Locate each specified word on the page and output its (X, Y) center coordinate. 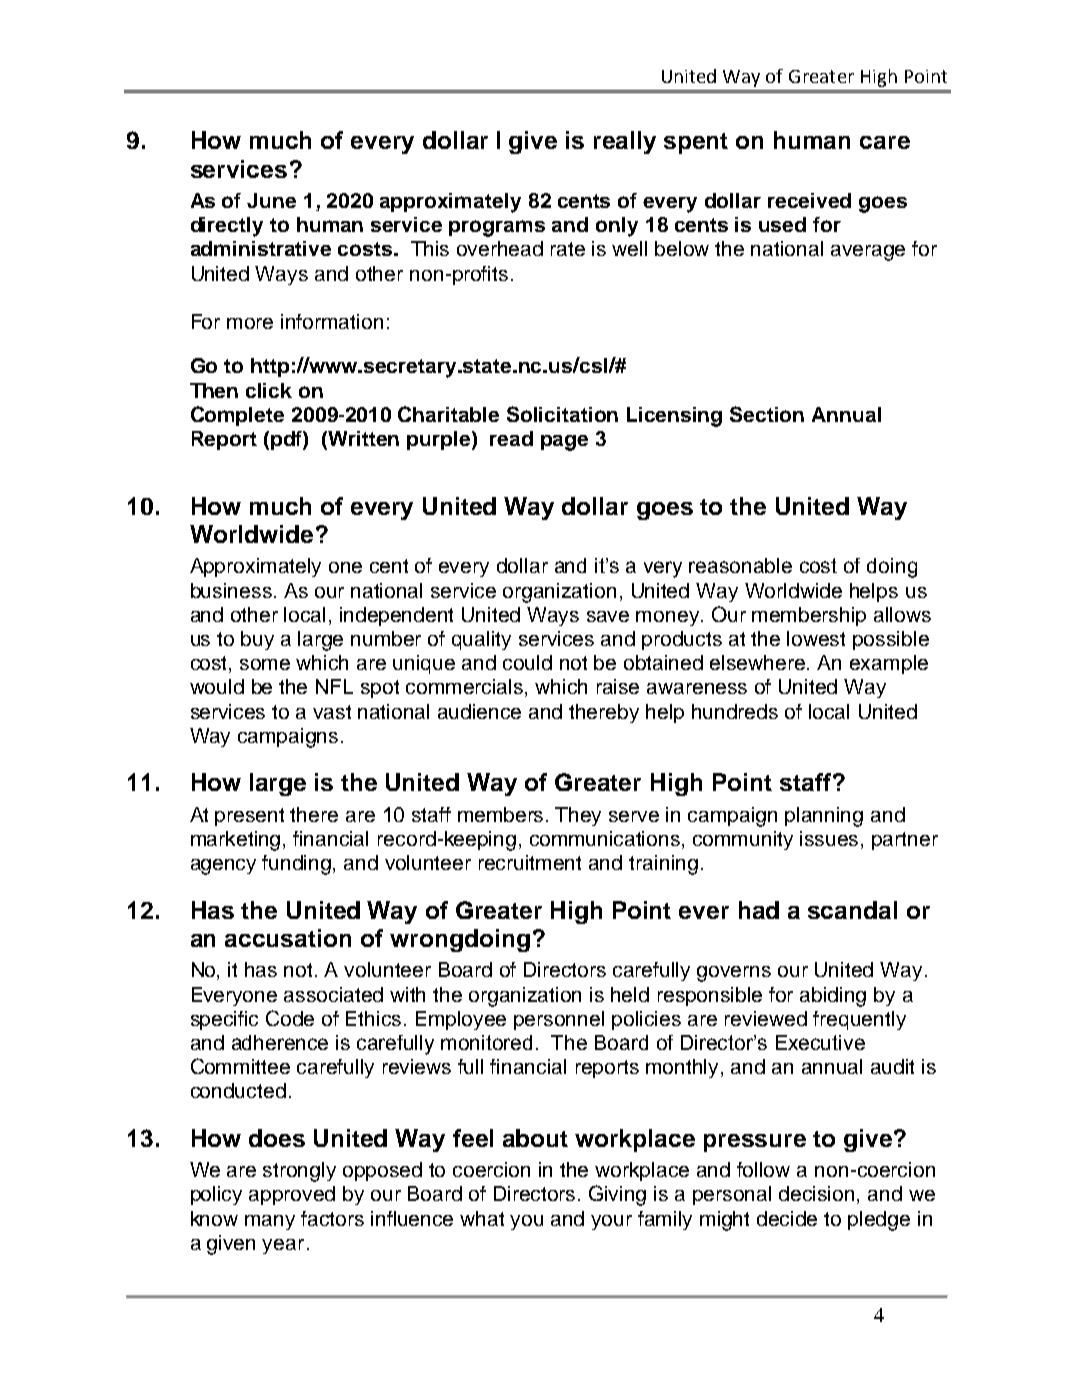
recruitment (530, 862)
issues (831, 840)
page (564, 443)
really (625, 142)
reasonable (740, 565)
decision (816, 1193)
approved (292, 1195)
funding (298, 865)
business (233, 590)
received (809, 200)
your (611, 1222)
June (271, 200)
